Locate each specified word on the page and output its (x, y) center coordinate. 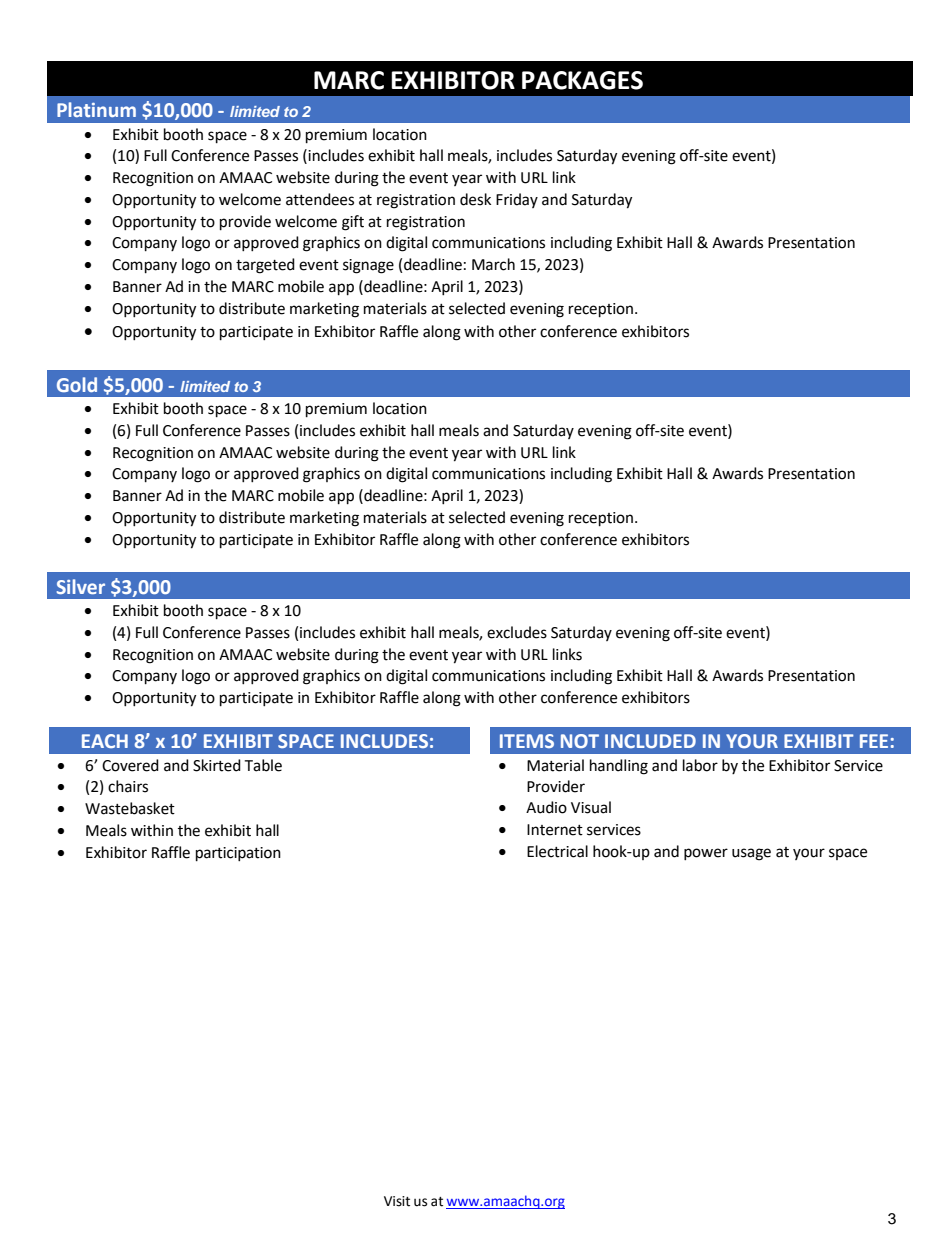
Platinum (96, 109)
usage (751, 854)
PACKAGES (582, 80)
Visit (397, 1201)
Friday (517, 200)
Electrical (557, 851)
